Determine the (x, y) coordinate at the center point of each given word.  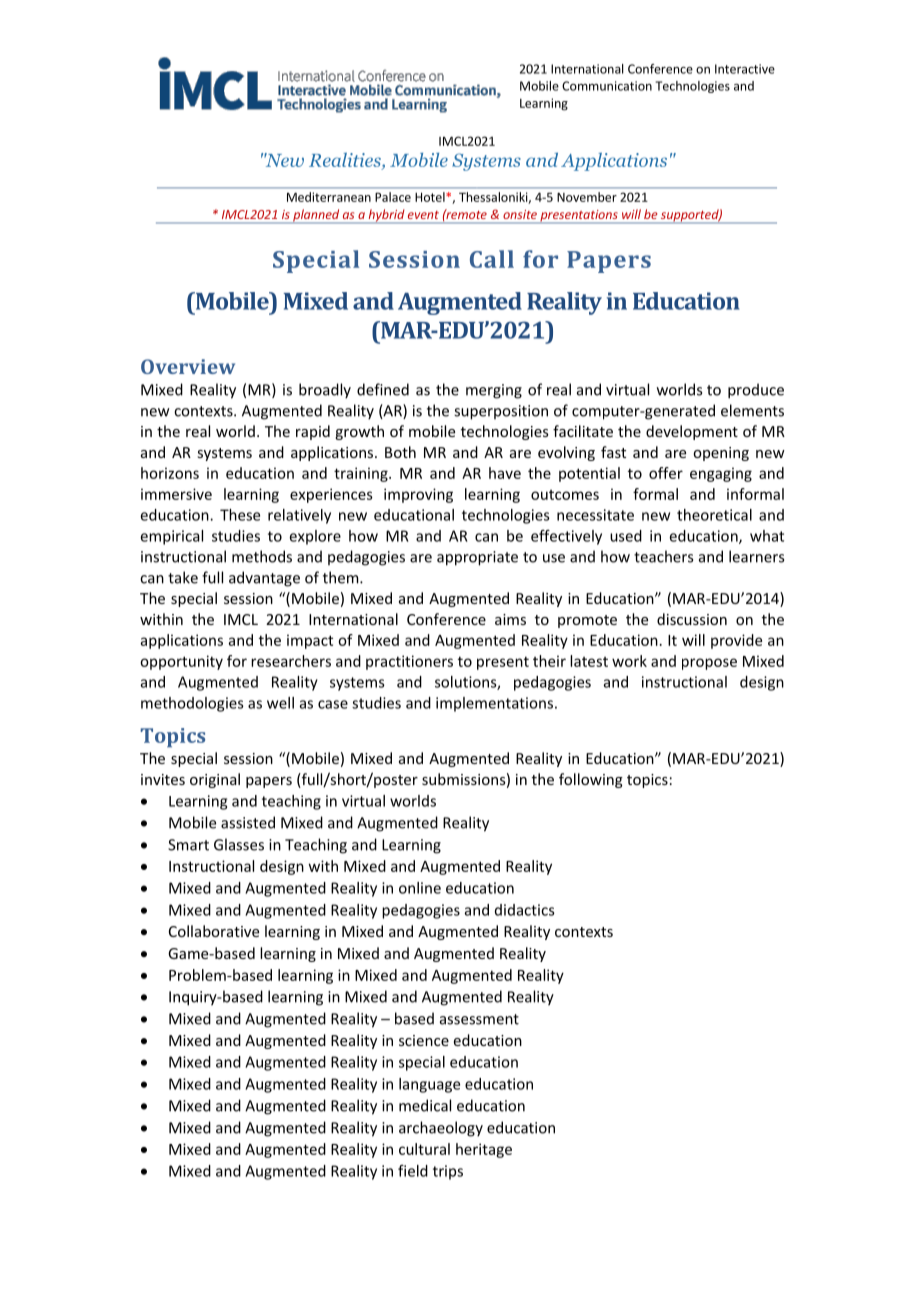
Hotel (431, 197)
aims (510, 619)
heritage (484, 1150)
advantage (264, 579)
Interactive (745, 69)
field (413, 1171)
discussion (692, 619)
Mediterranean (329, 197)
